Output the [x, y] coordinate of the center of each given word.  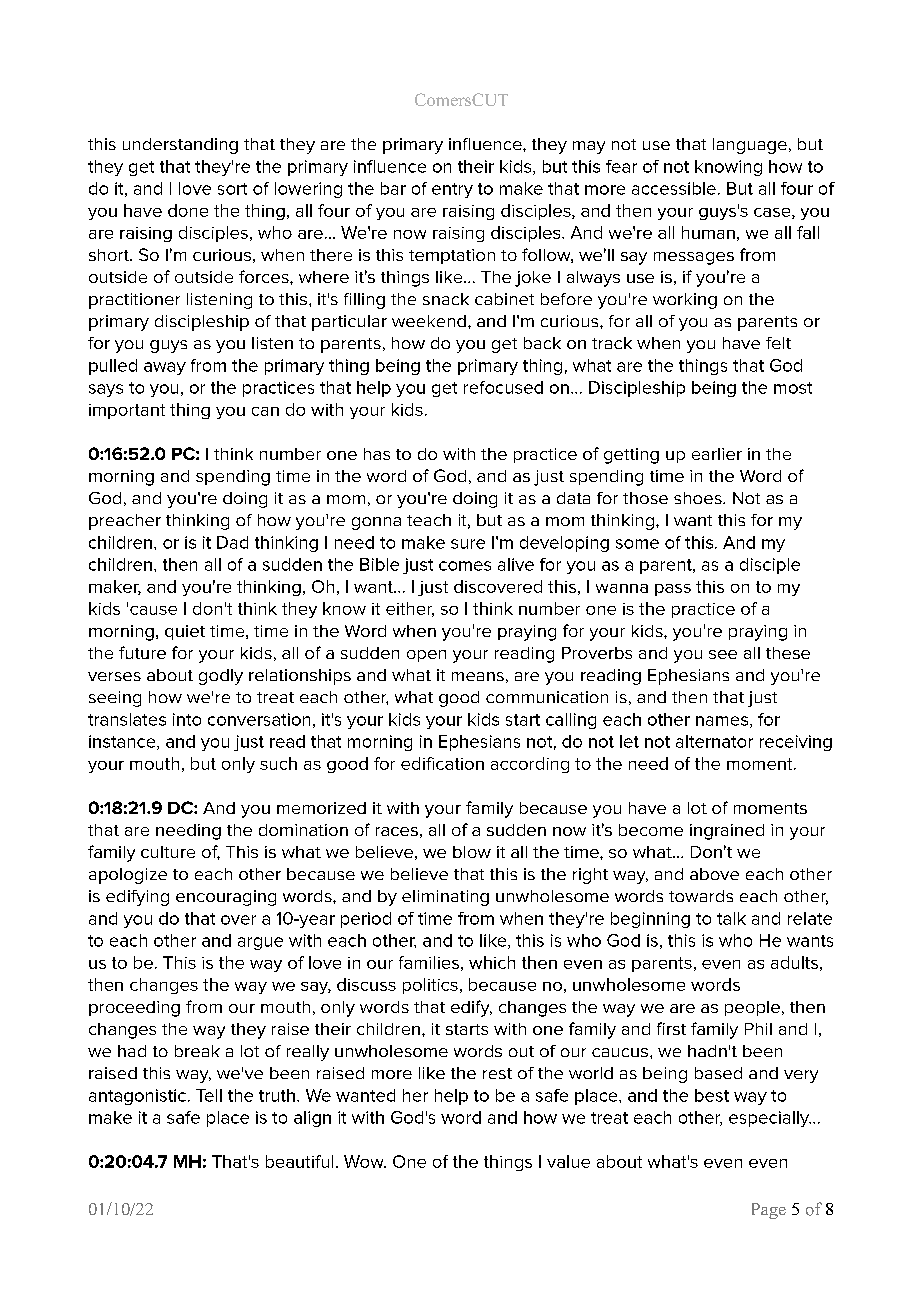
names [723, 722]
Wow [365, 1161]
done [188, 210]
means [478, 676]
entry [452, 190]
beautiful [299, 1161]
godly [221, 677]
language [750, 146]
